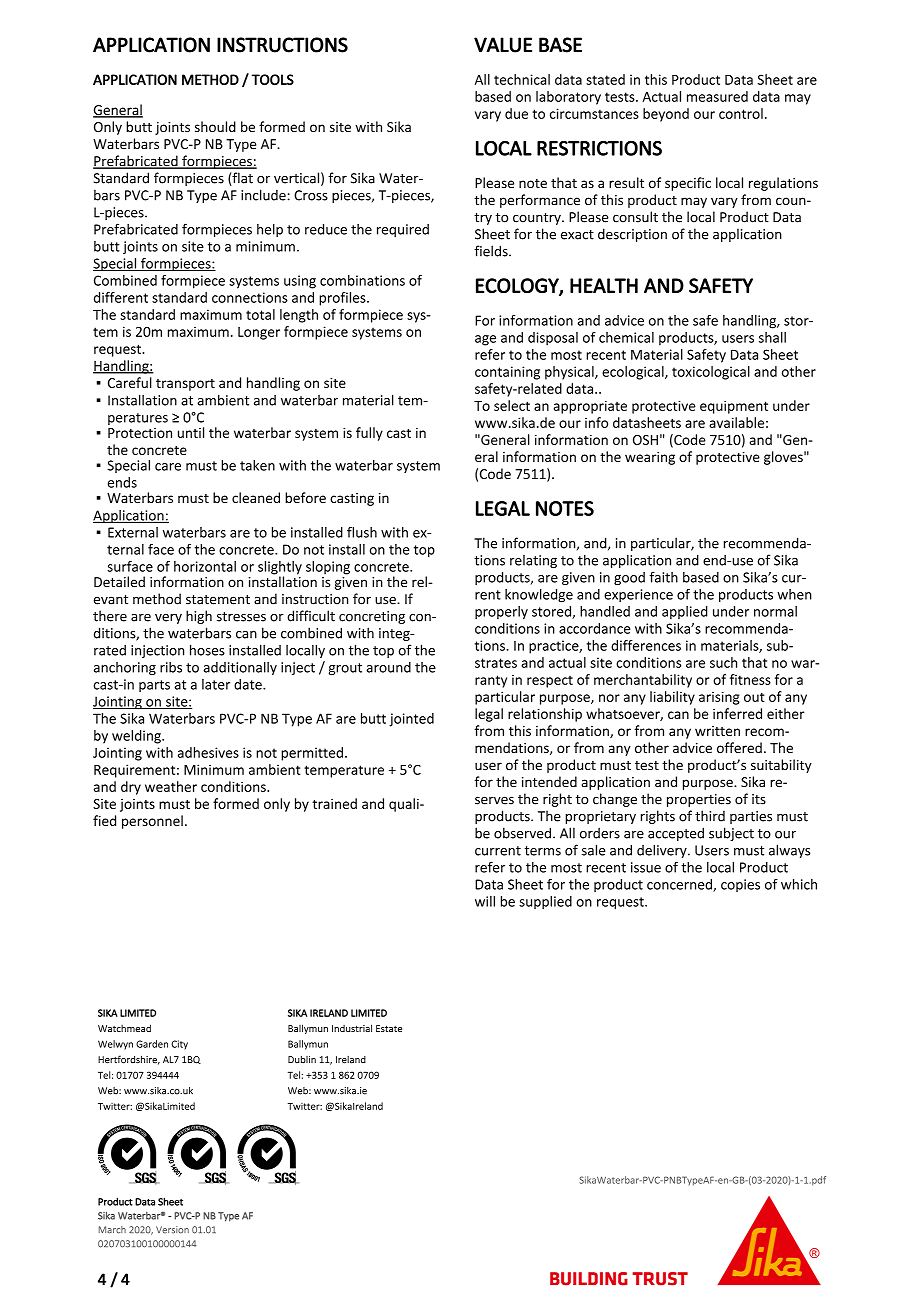  Describe the element at coordinates (503, 45) in the image. I see `VALUE` at that location.
